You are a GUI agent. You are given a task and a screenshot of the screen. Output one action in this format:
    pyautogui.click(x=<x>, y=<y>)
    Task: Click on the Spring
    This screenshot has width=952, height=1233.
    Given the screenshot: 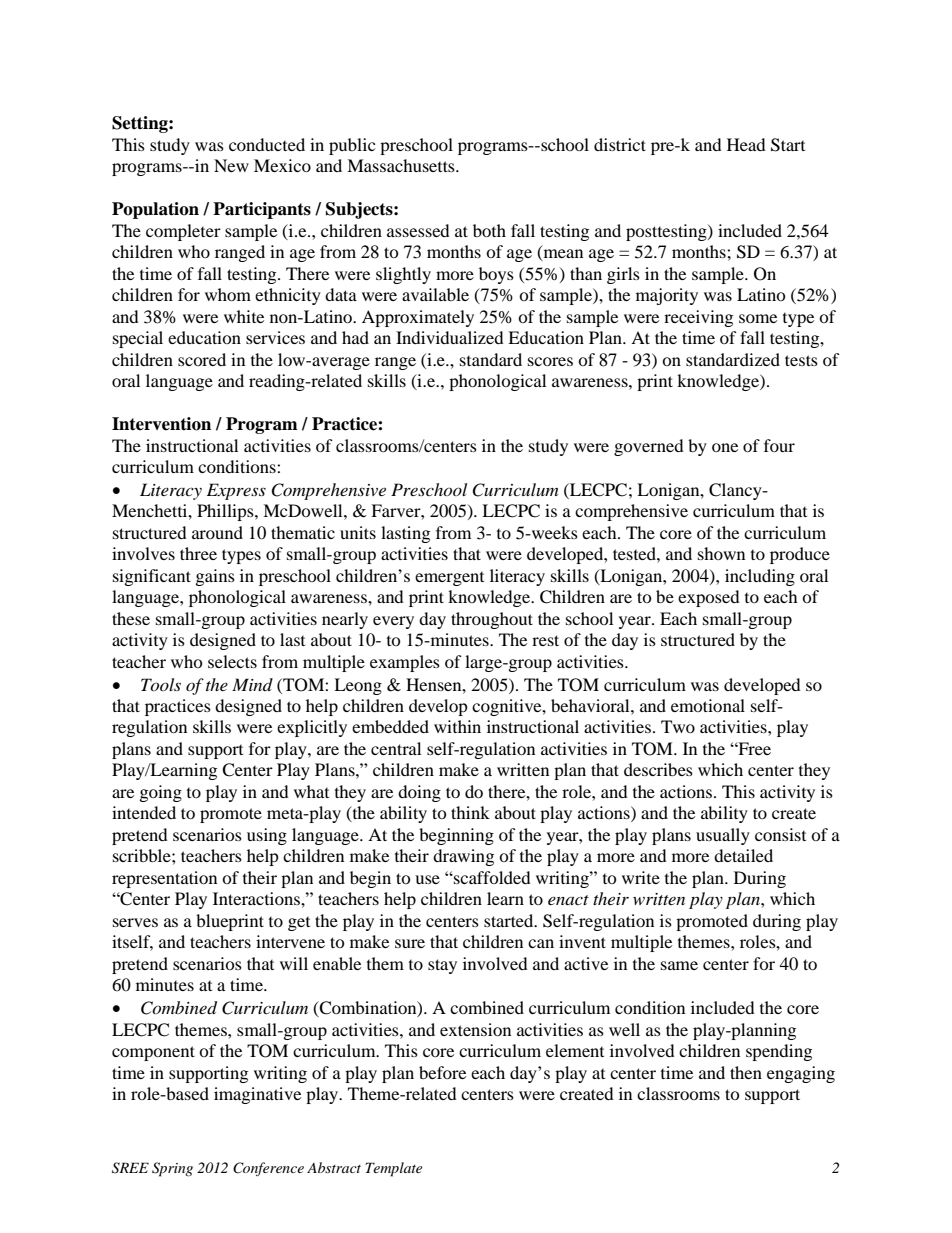 What is the action you would take?
    pyautogui.click(x=172, y=1169)
